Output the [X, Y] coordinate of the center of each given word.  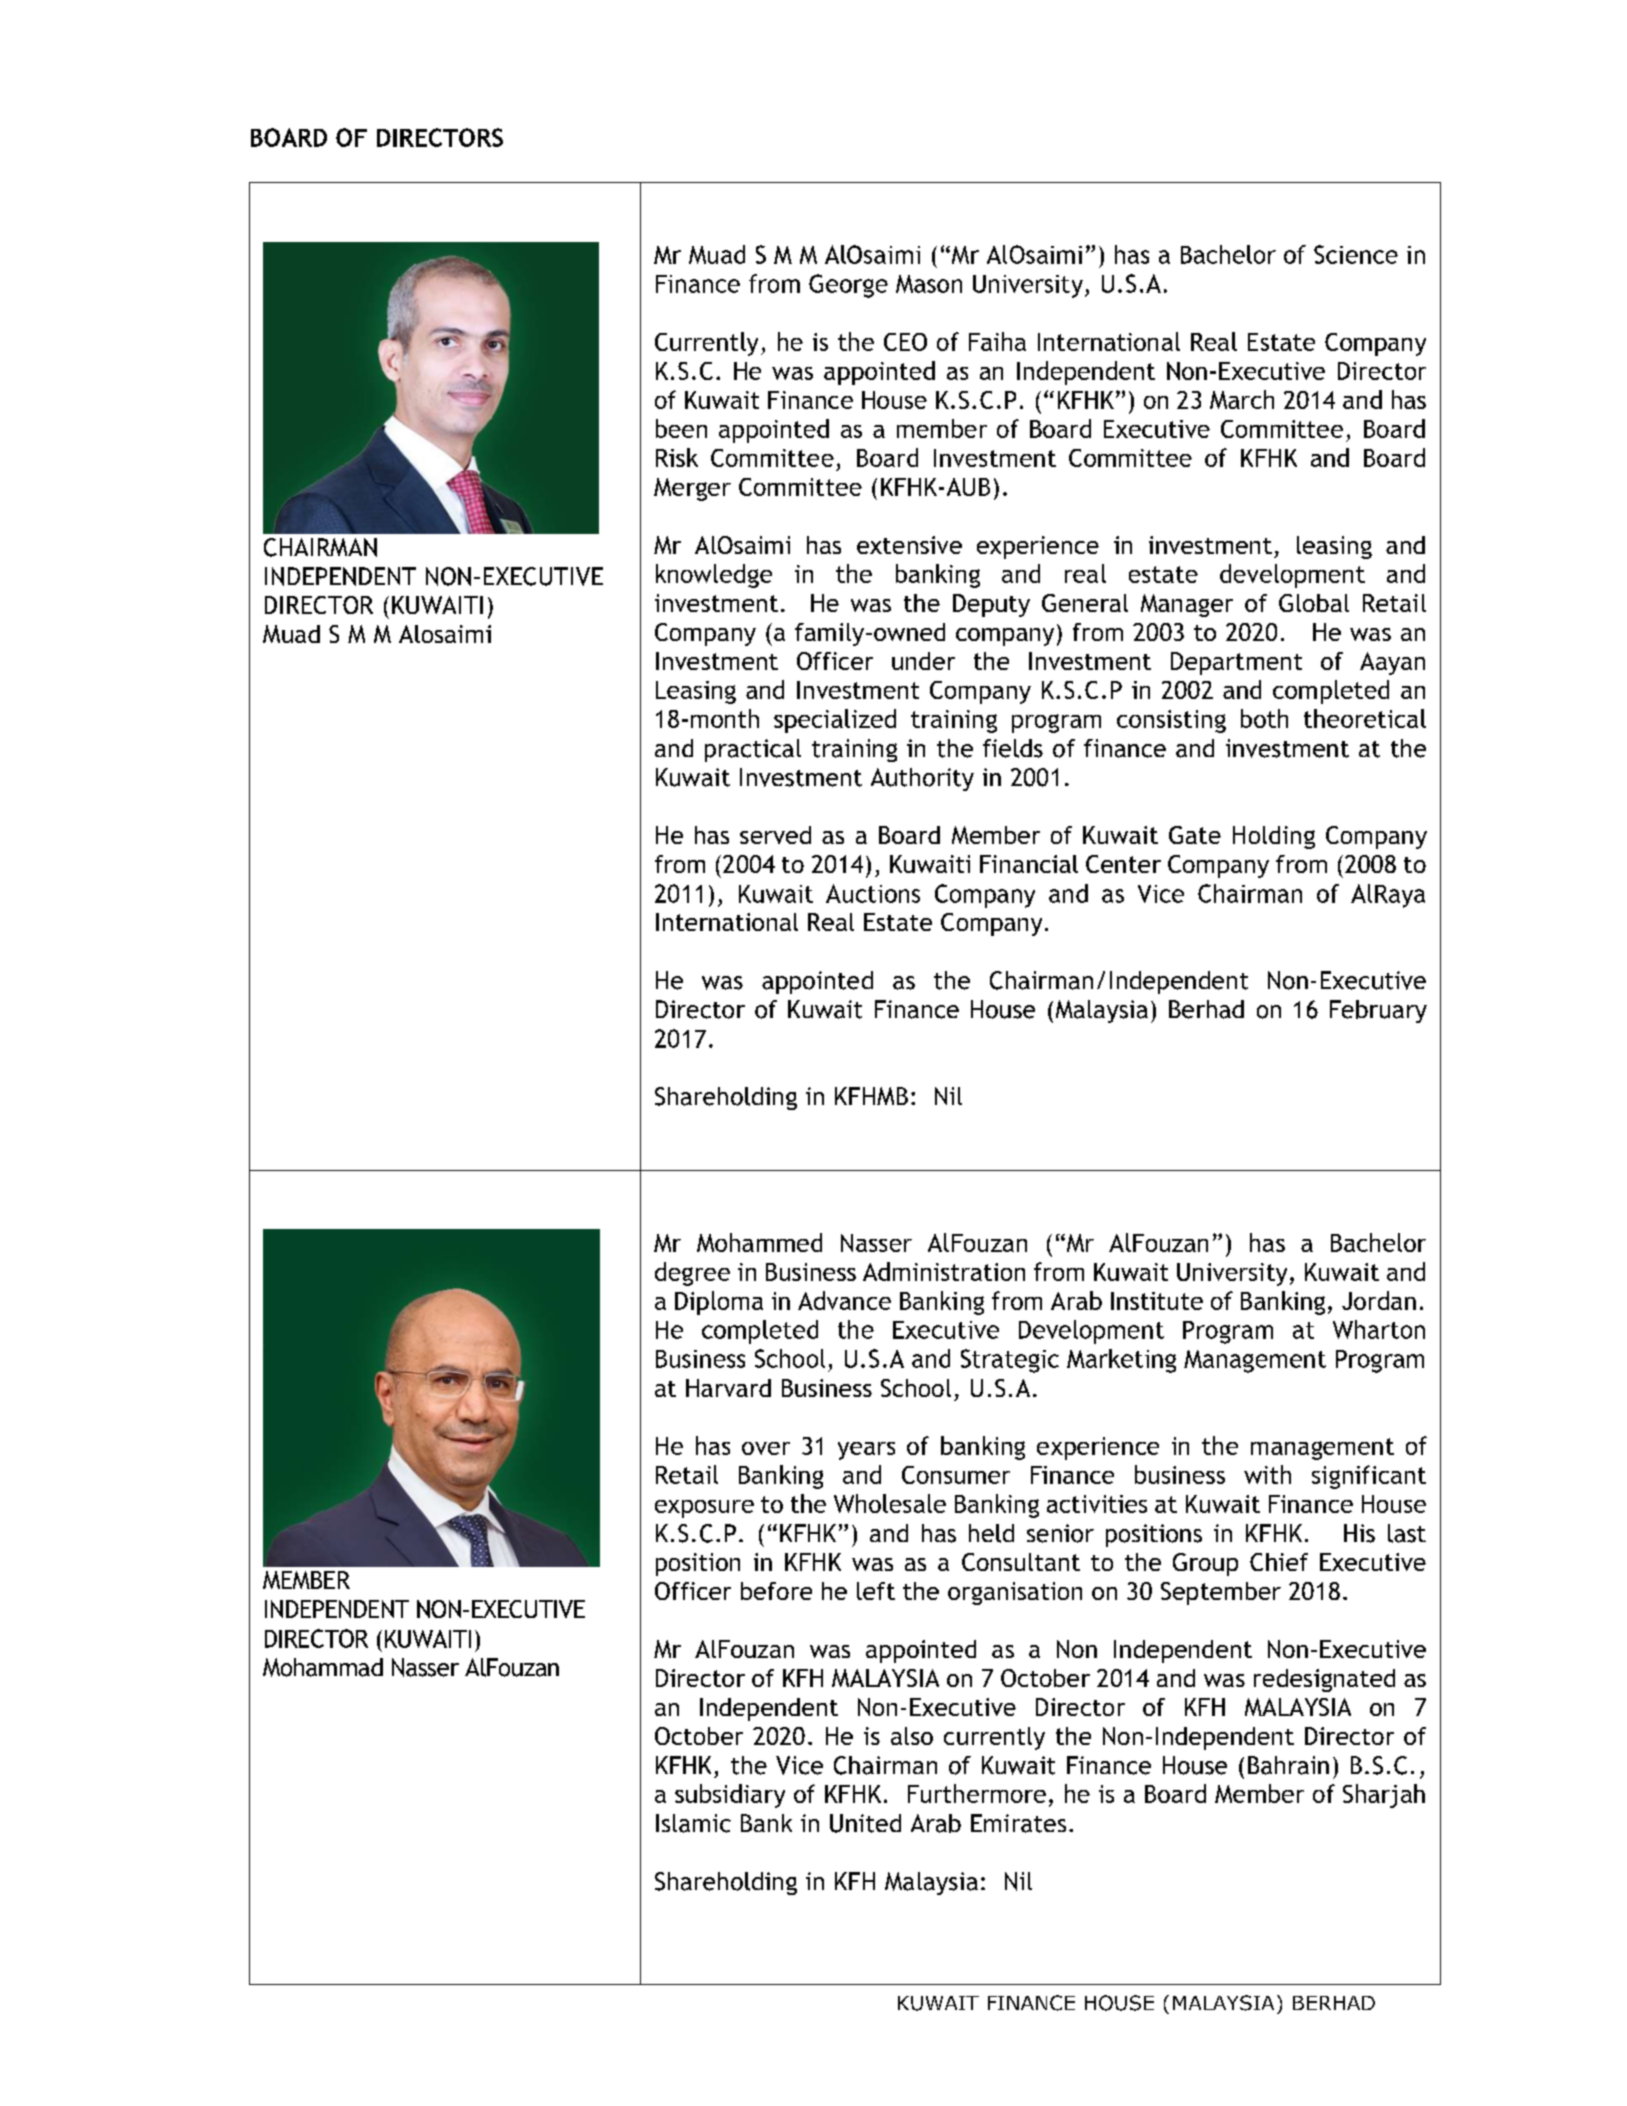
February [1378, 1011]
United [865, 1823]
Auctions [873, 893]
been [681, 428]
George [848, 286]
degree [692, 1274]
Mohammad [323, 1667]
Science [1356, 254]
